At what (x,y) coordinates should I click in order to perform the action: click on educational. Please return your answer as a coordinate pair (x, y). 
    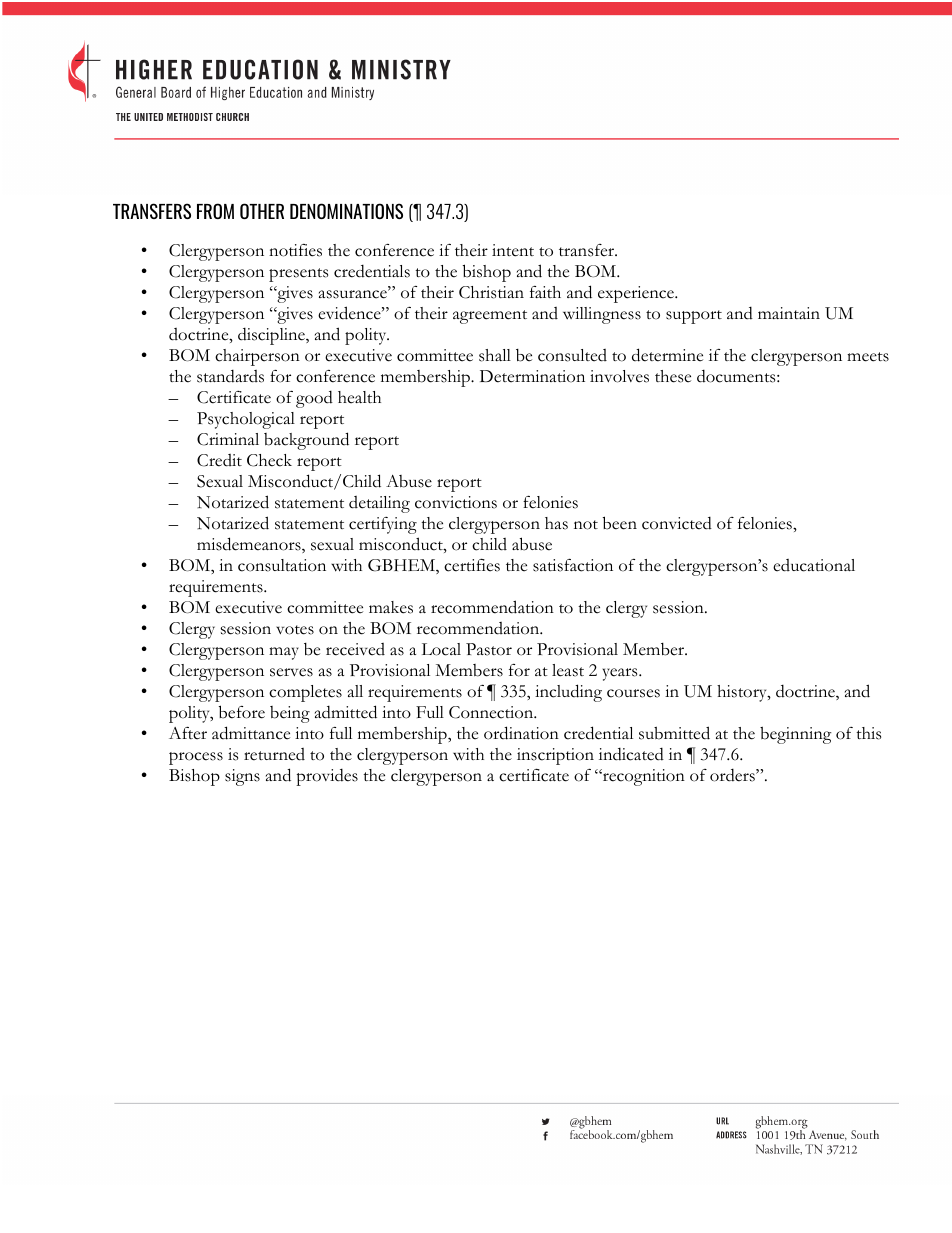
    Looking at the image, I should click on (814, 565).
